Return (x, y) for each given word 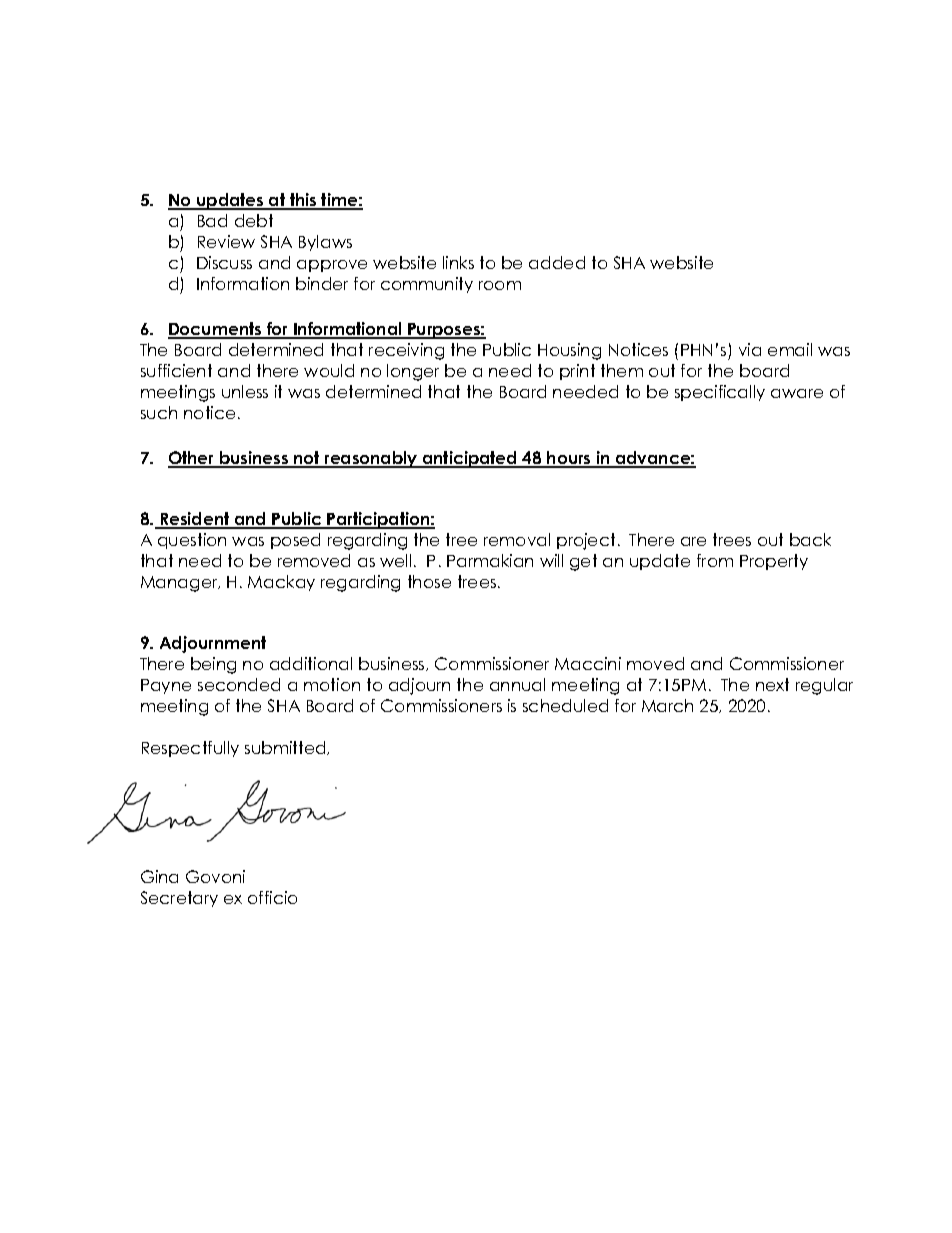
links (458, 262)
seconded (239, 684)
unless (245, 391)
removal (517, 539)
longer (413, 372)
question (192, 541)
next (772, 684)
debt (254, 220)
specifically (720, 393)
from (715, 560)
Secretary (179, 899)
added (557, 262)
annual (517, 684)
